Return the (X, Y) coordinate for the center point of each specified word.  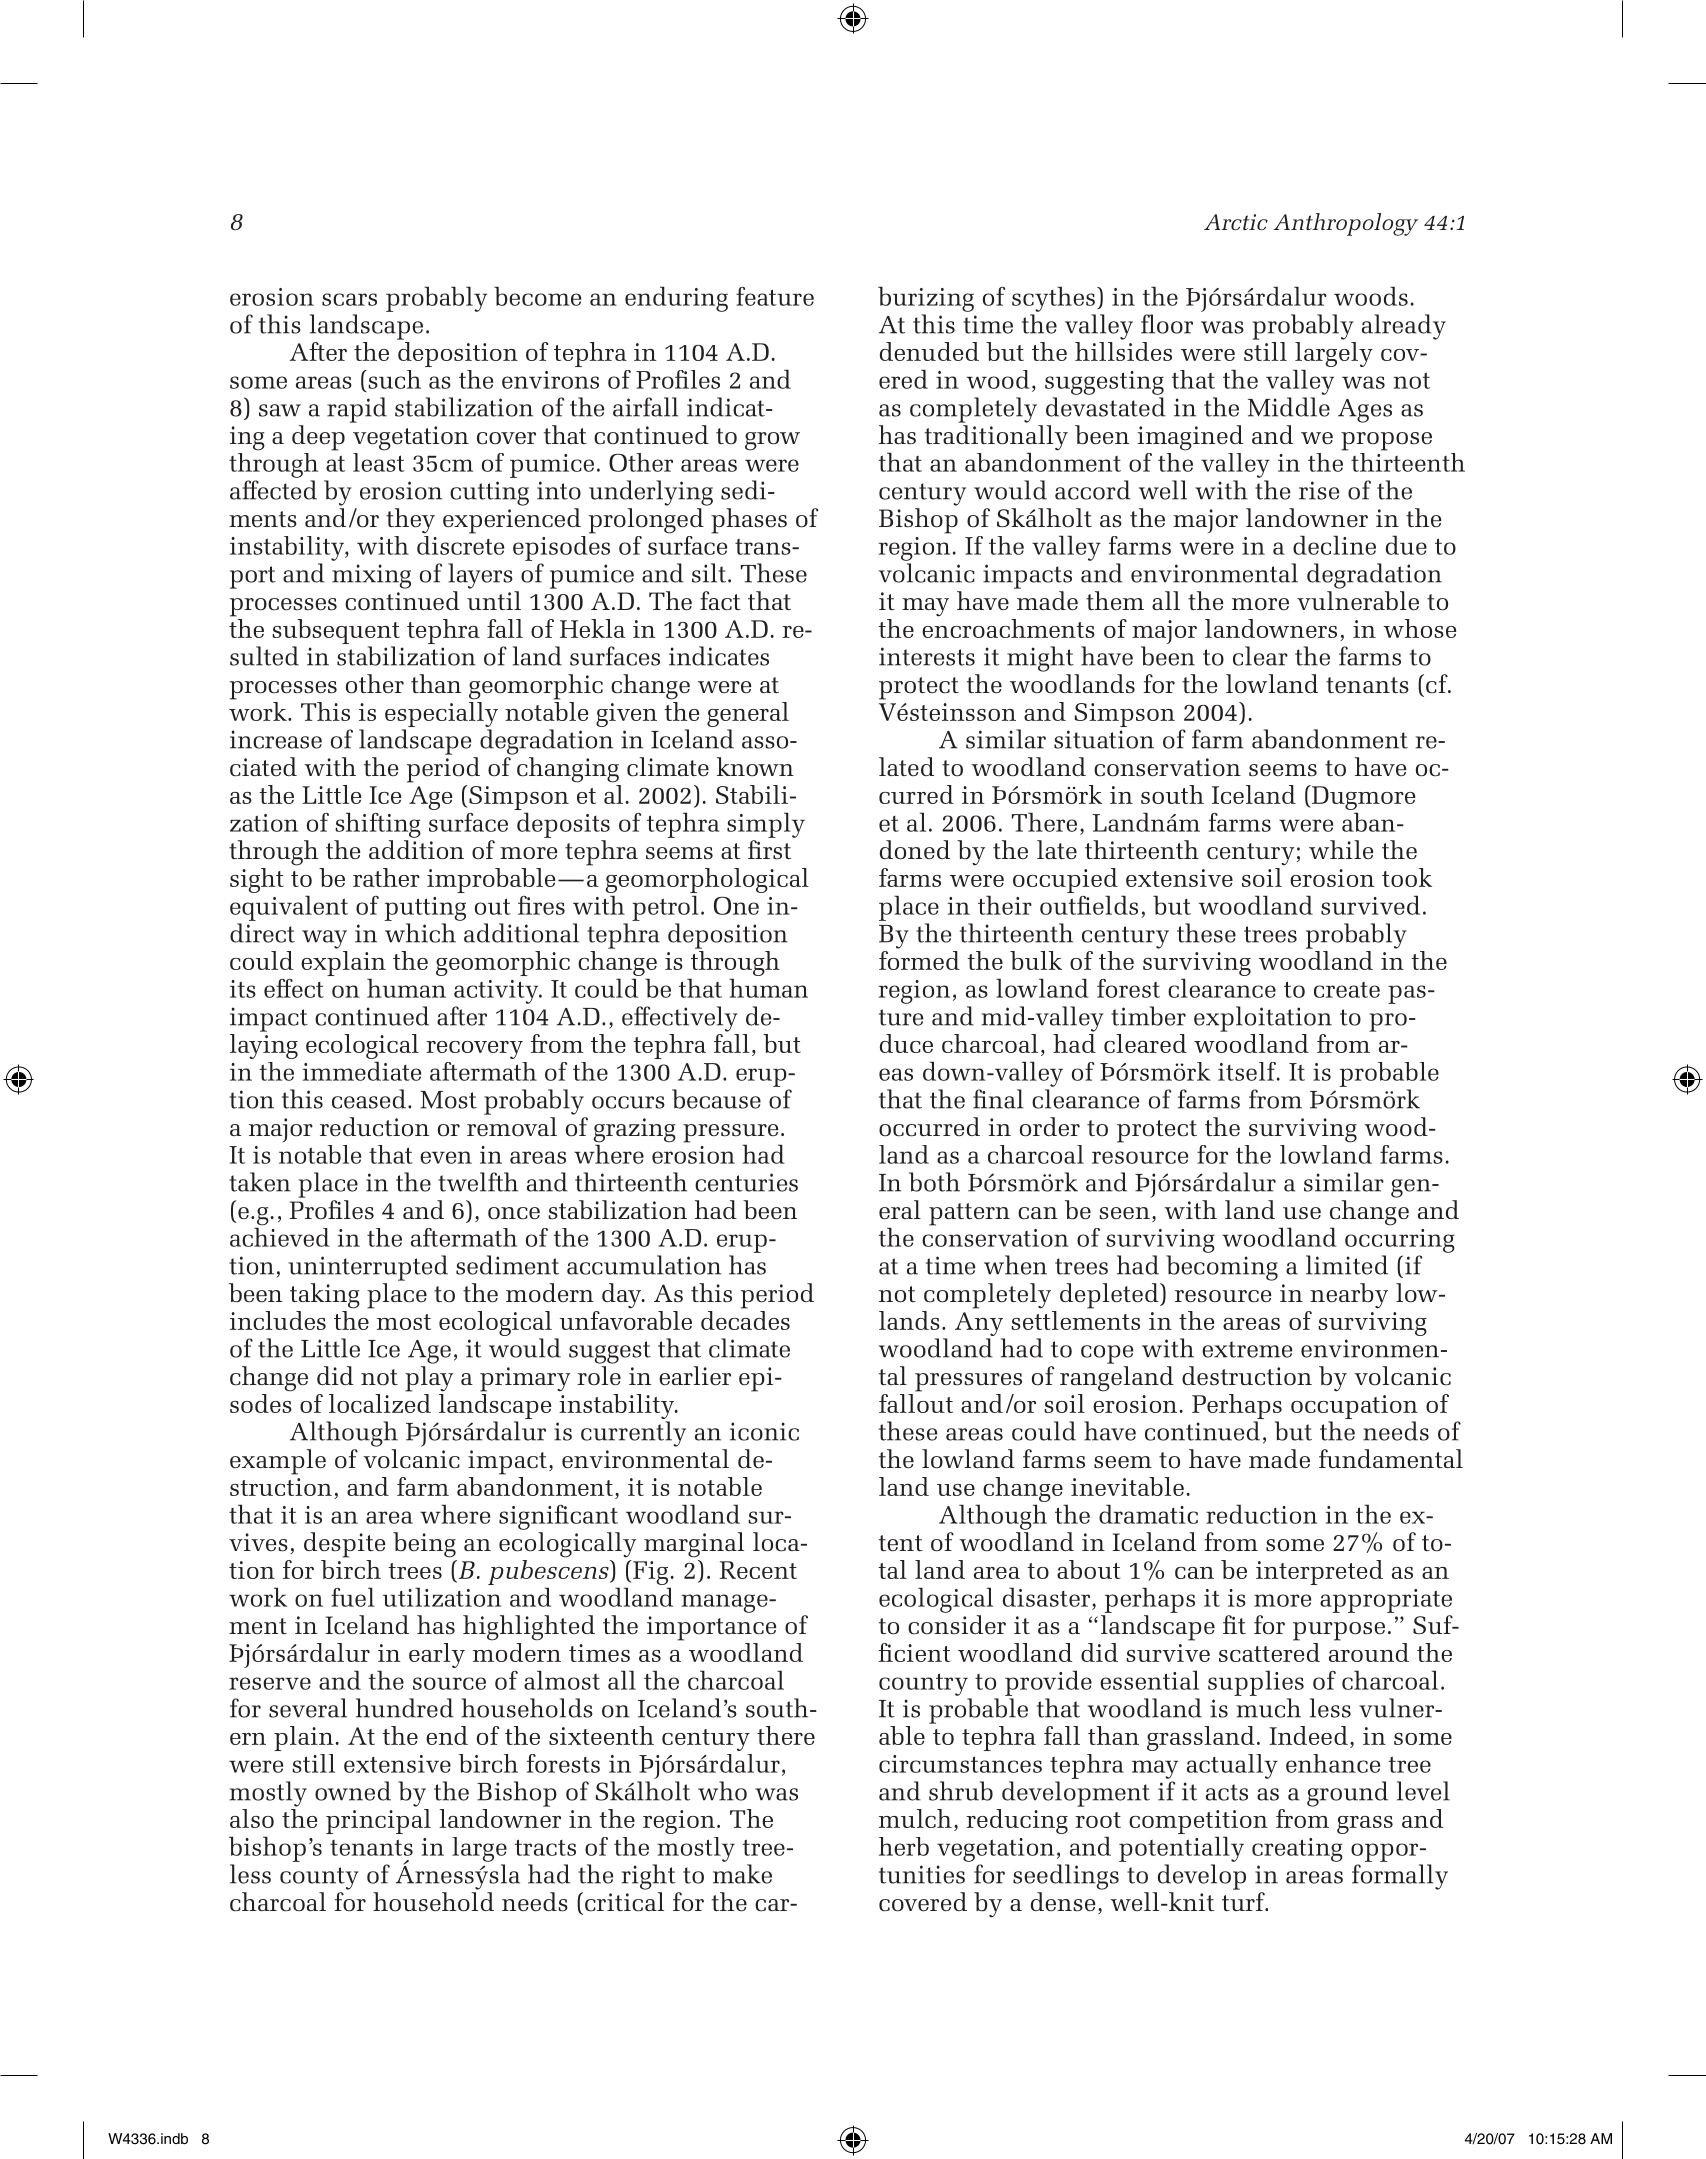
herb (904, 1846)
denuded (929, 351)
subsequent (336, 631)
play (429, 1379)
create (1347, 990)
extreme (1247, 1349)
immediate (362, 1071)
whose (1419, 628)
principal (378, 1821)
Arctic (1236, 222)
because (716, 1099)
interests (927, 656)
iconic (764, 1431)
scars (349, 299)
